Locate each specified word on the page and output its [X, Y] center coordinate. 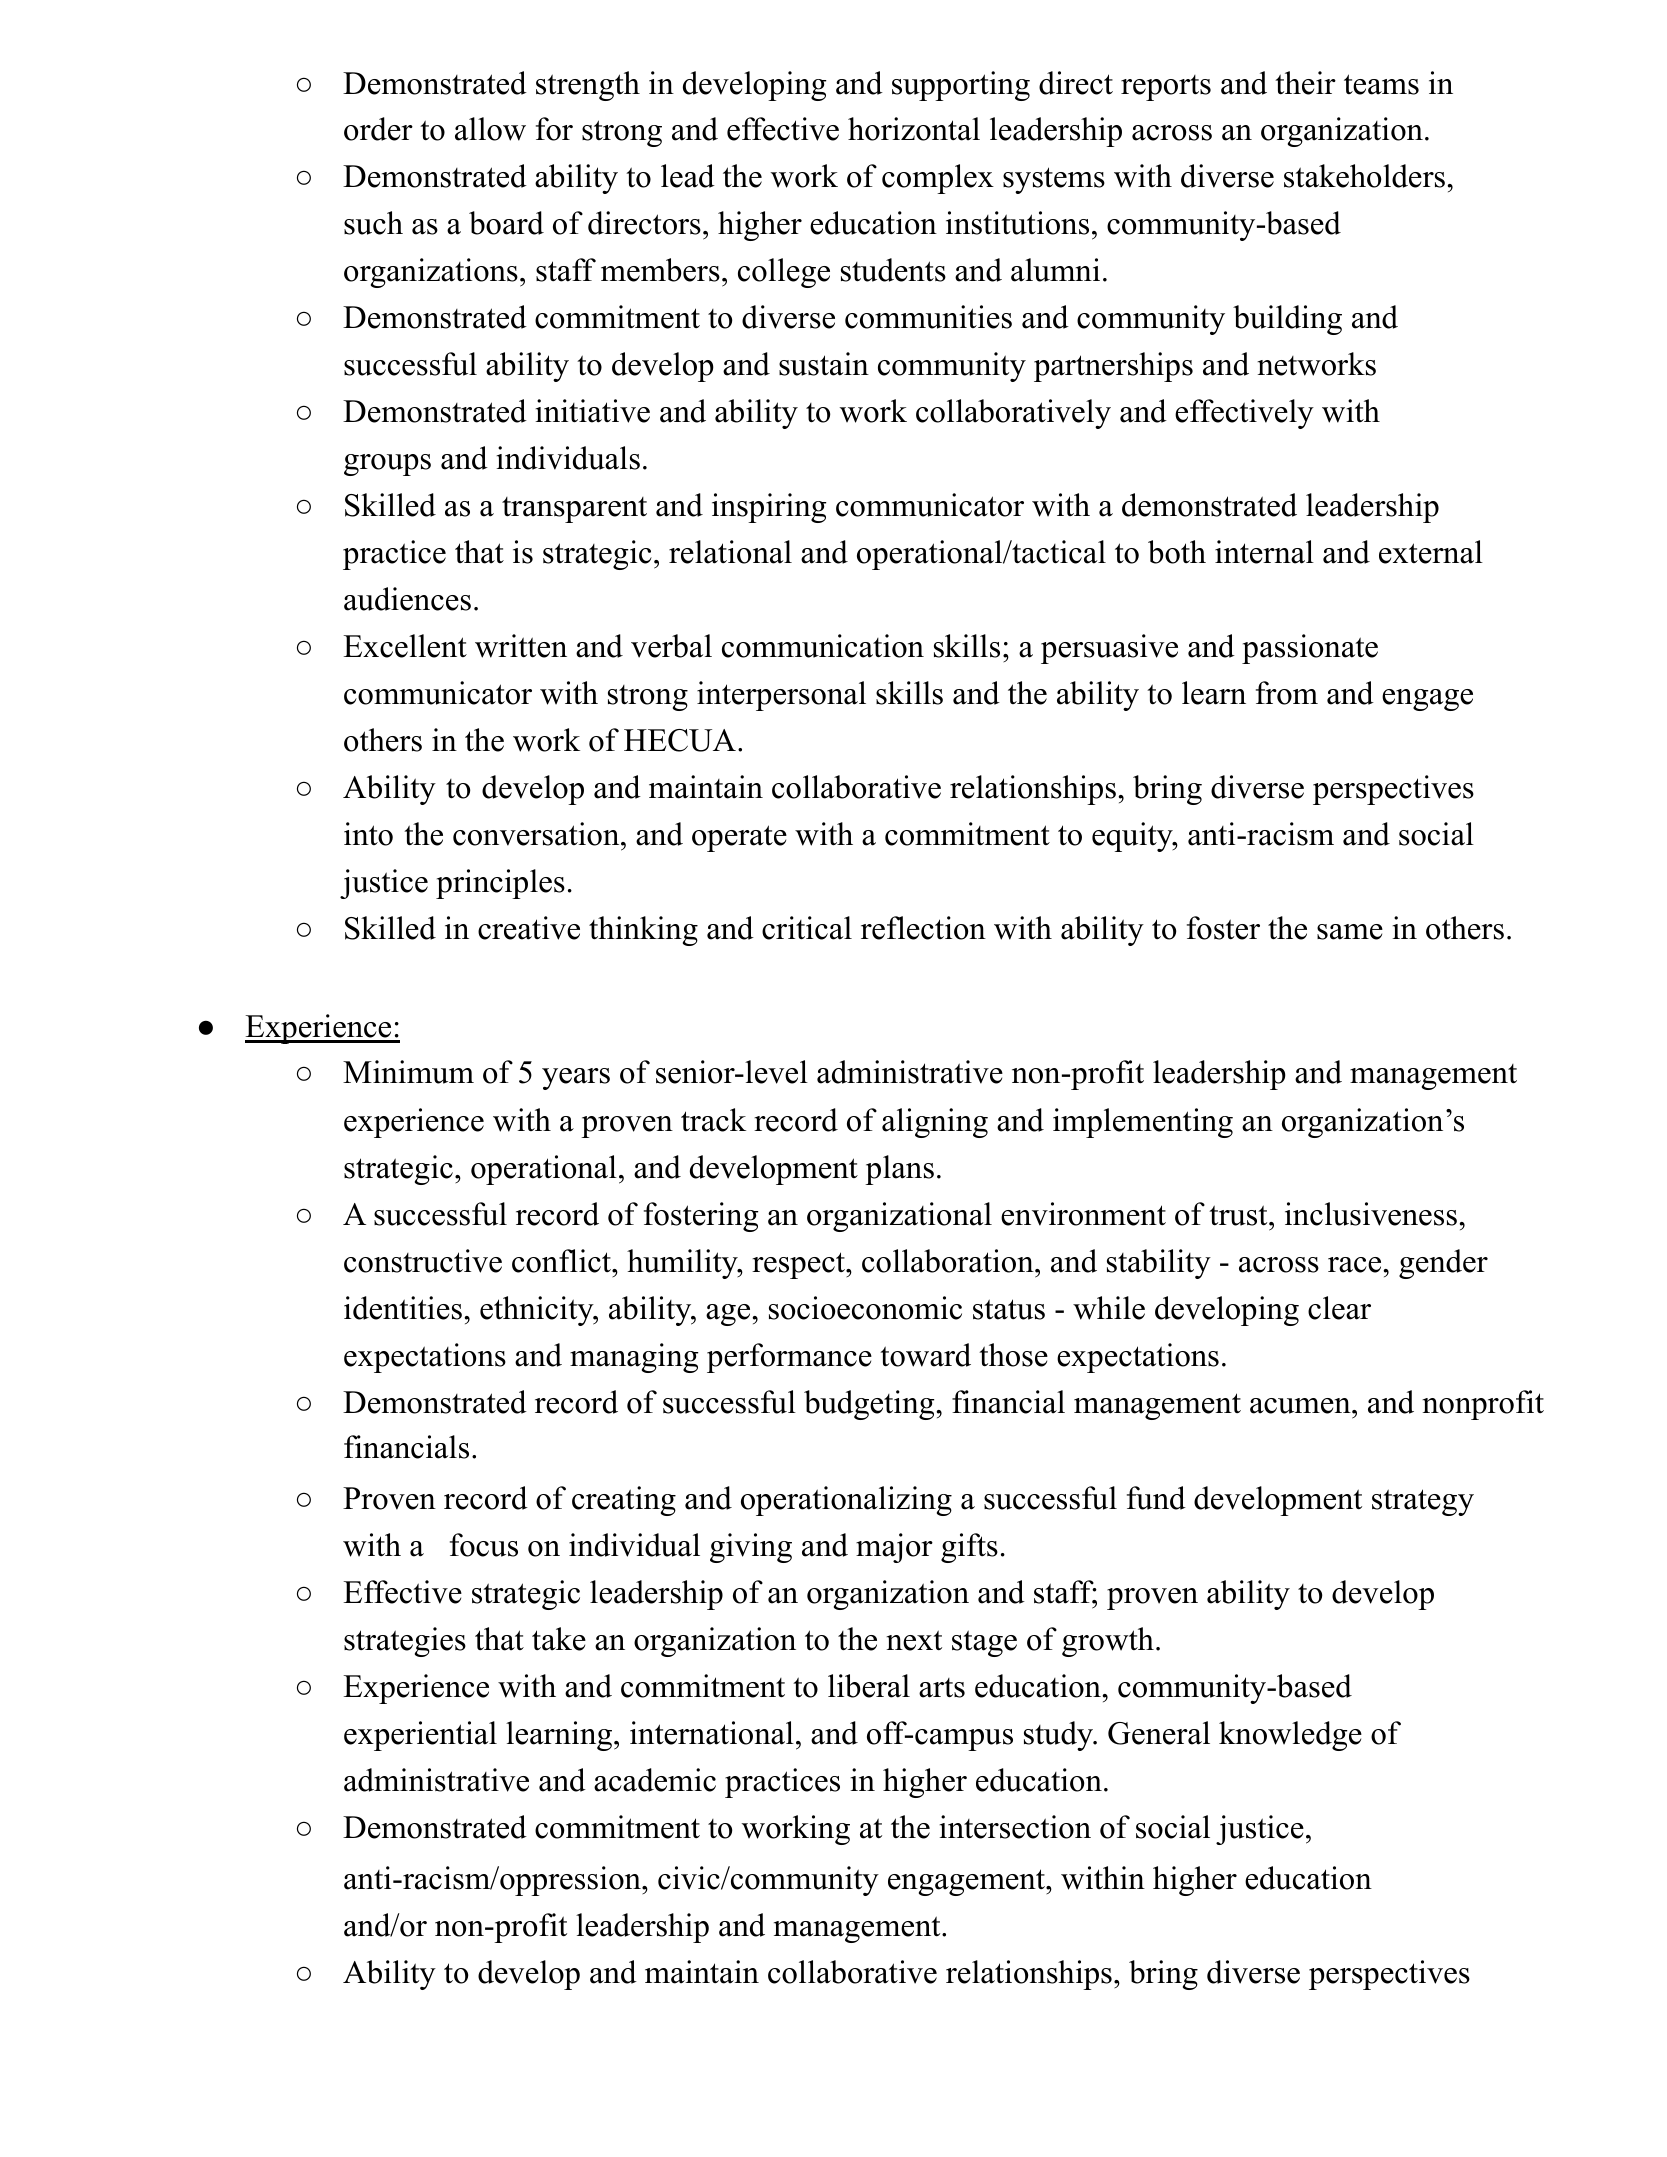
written [521, 646]
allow [490, 129]
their [1305, 83]
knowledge [1290, 1736]
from [1287, 693]
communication [823, 646]
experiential [420, 1736]
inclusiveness [1371, 1214]
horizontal [914, 129]
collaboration [949, 1261]
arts [942, 1688]
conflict [562, 1261]
